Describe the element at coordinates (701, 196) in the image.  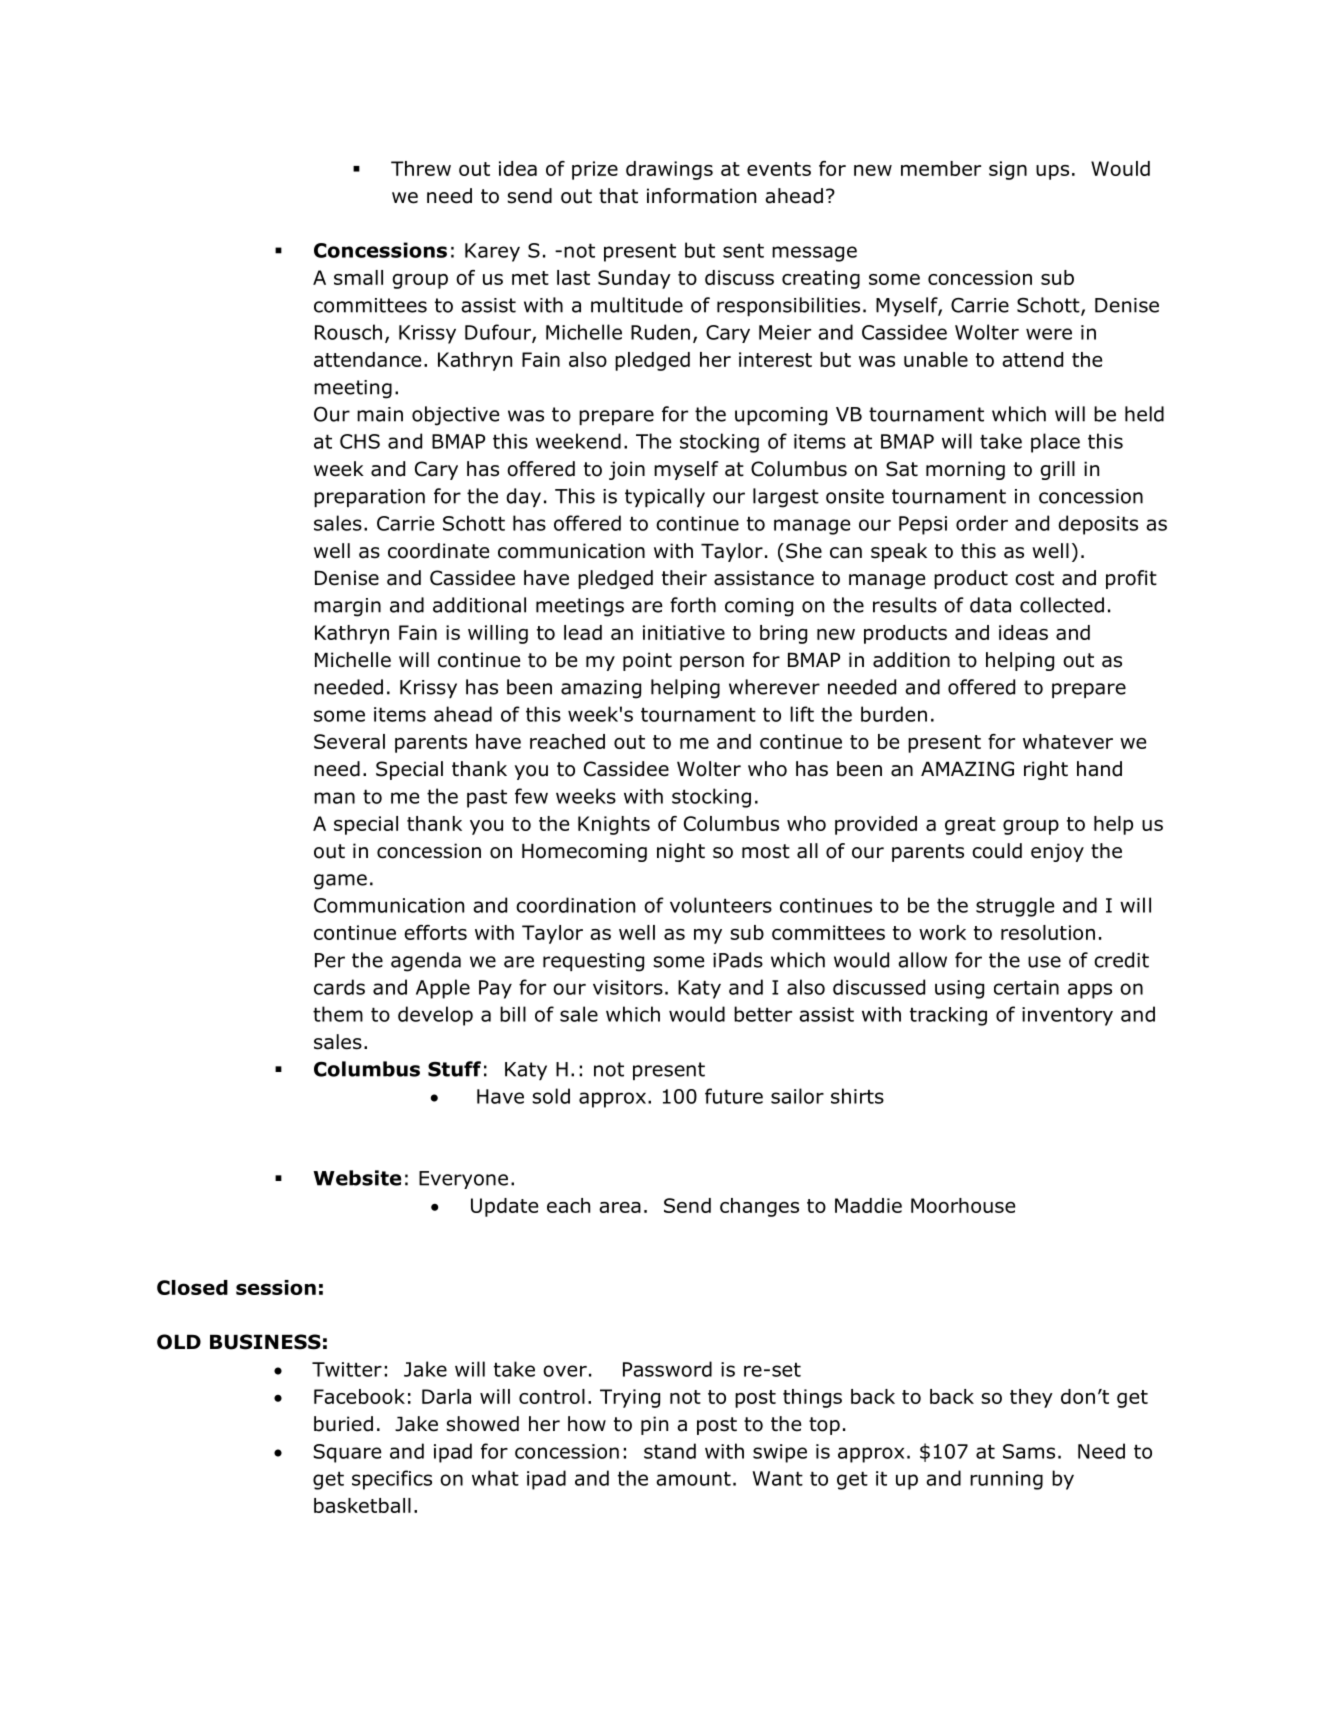
I see `information` at that location.
